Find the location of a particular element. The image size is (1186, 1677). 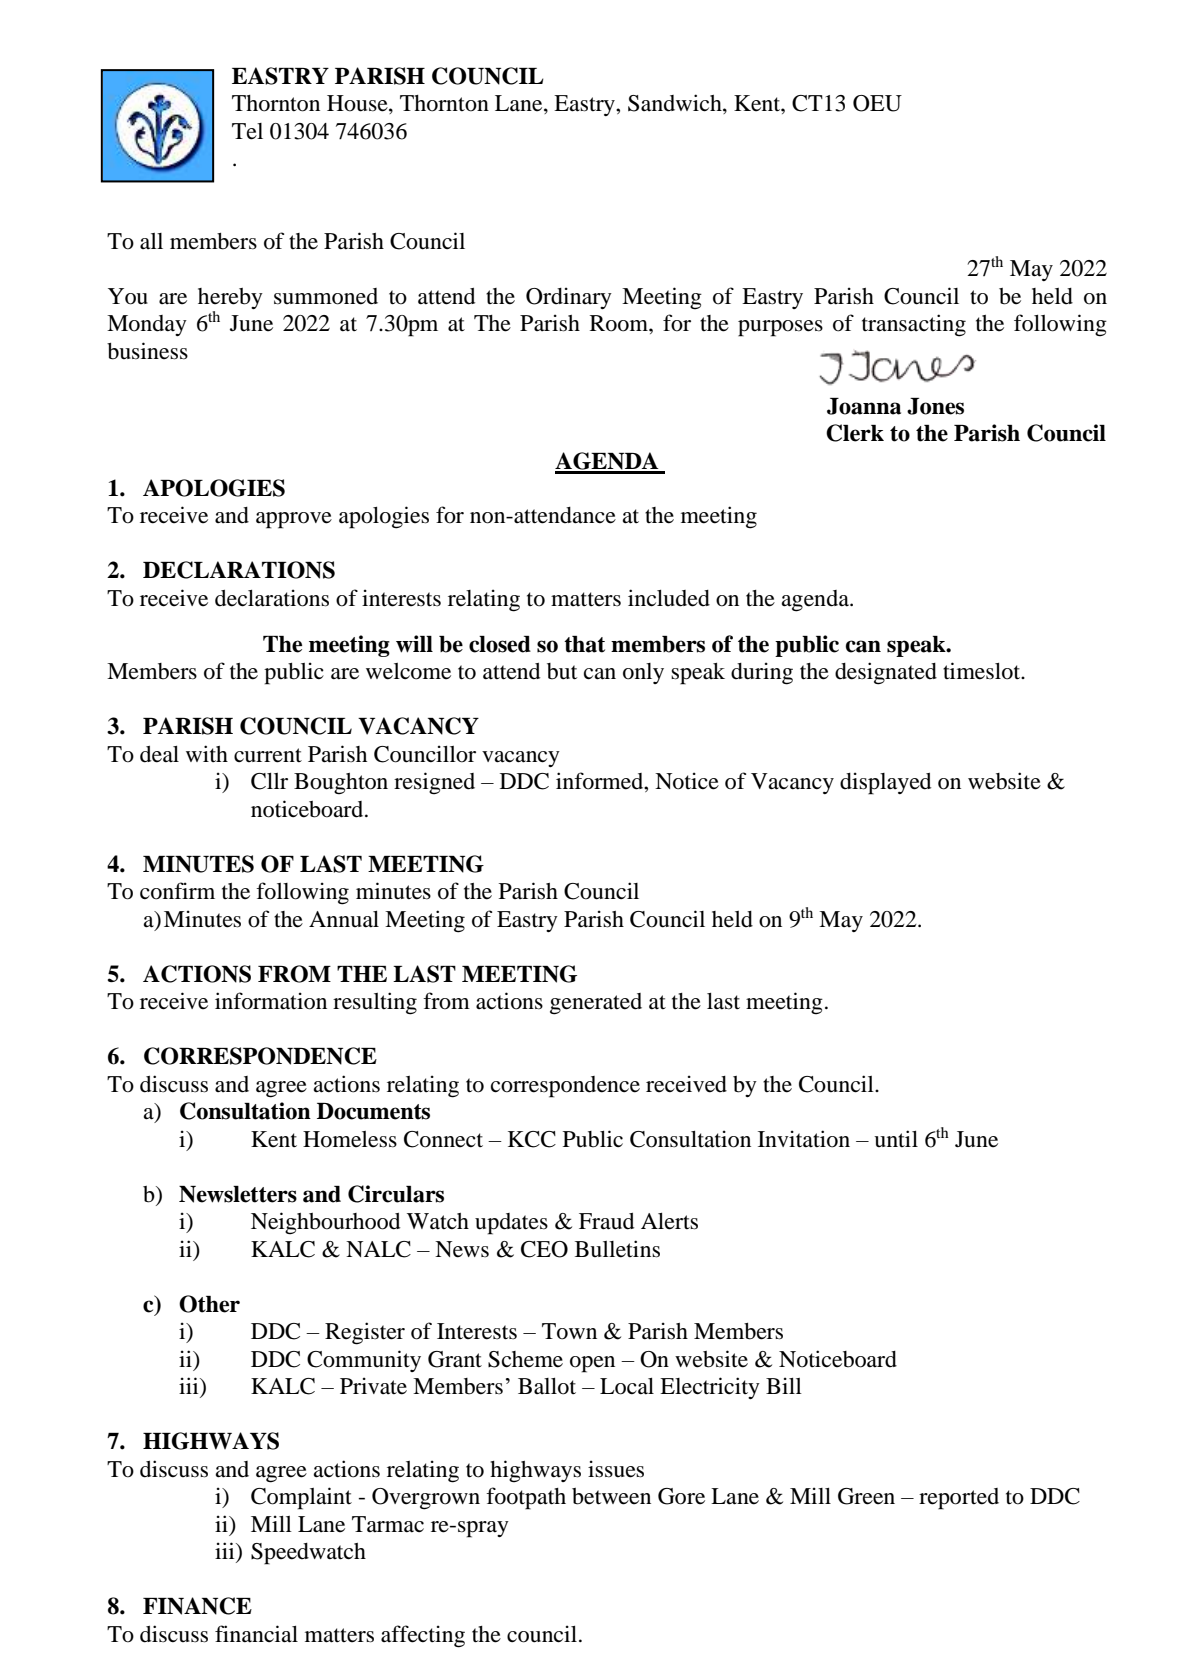

information is located at coordinates (271, 1001).
